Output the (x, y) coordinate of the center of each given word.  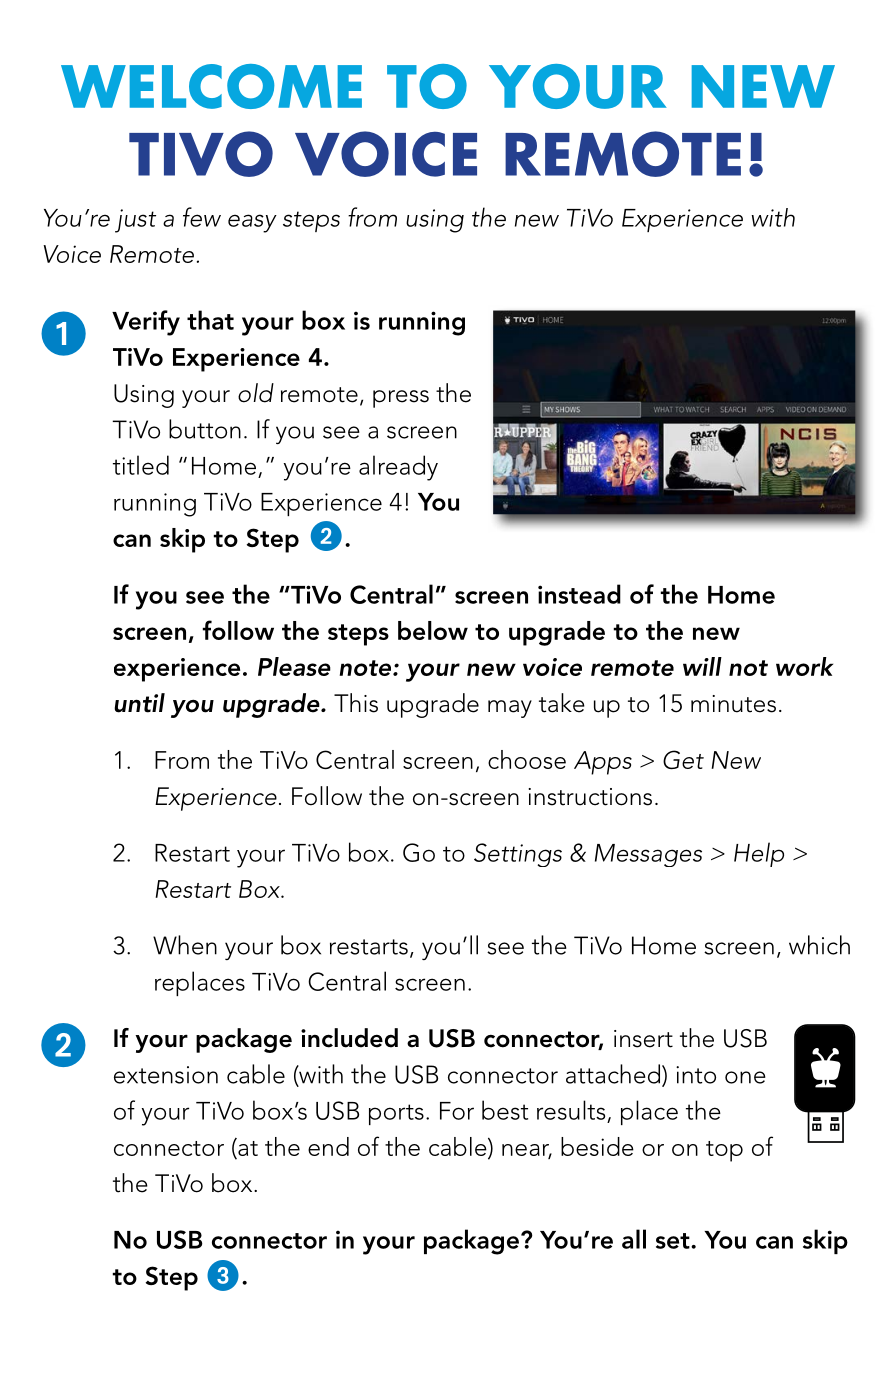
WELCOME (211, 86)
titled (141, 465)
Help (759, 854)
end (328, 1146)
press (401, 399)
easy (252, 223)
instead (579, 594)
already (398, 468)
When (185, 945)
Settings (518, 855)
